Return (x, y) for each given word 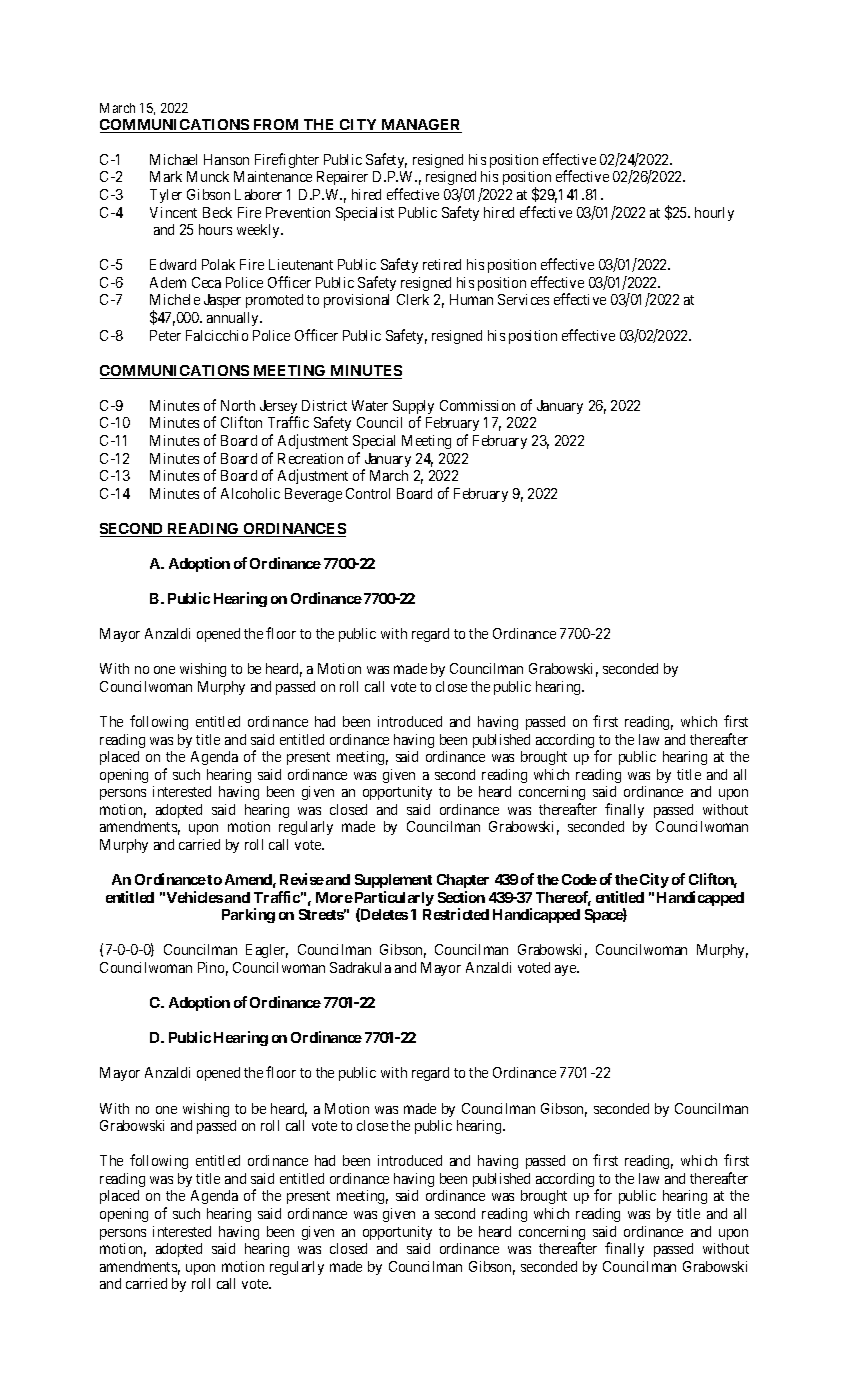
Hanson (226, 159)
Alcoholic (250, 493)
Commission (477, 405)
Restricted (456, 914)
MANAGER (420, 126)
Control (368, 493)
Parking (248, 915)
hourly (714, 214)
